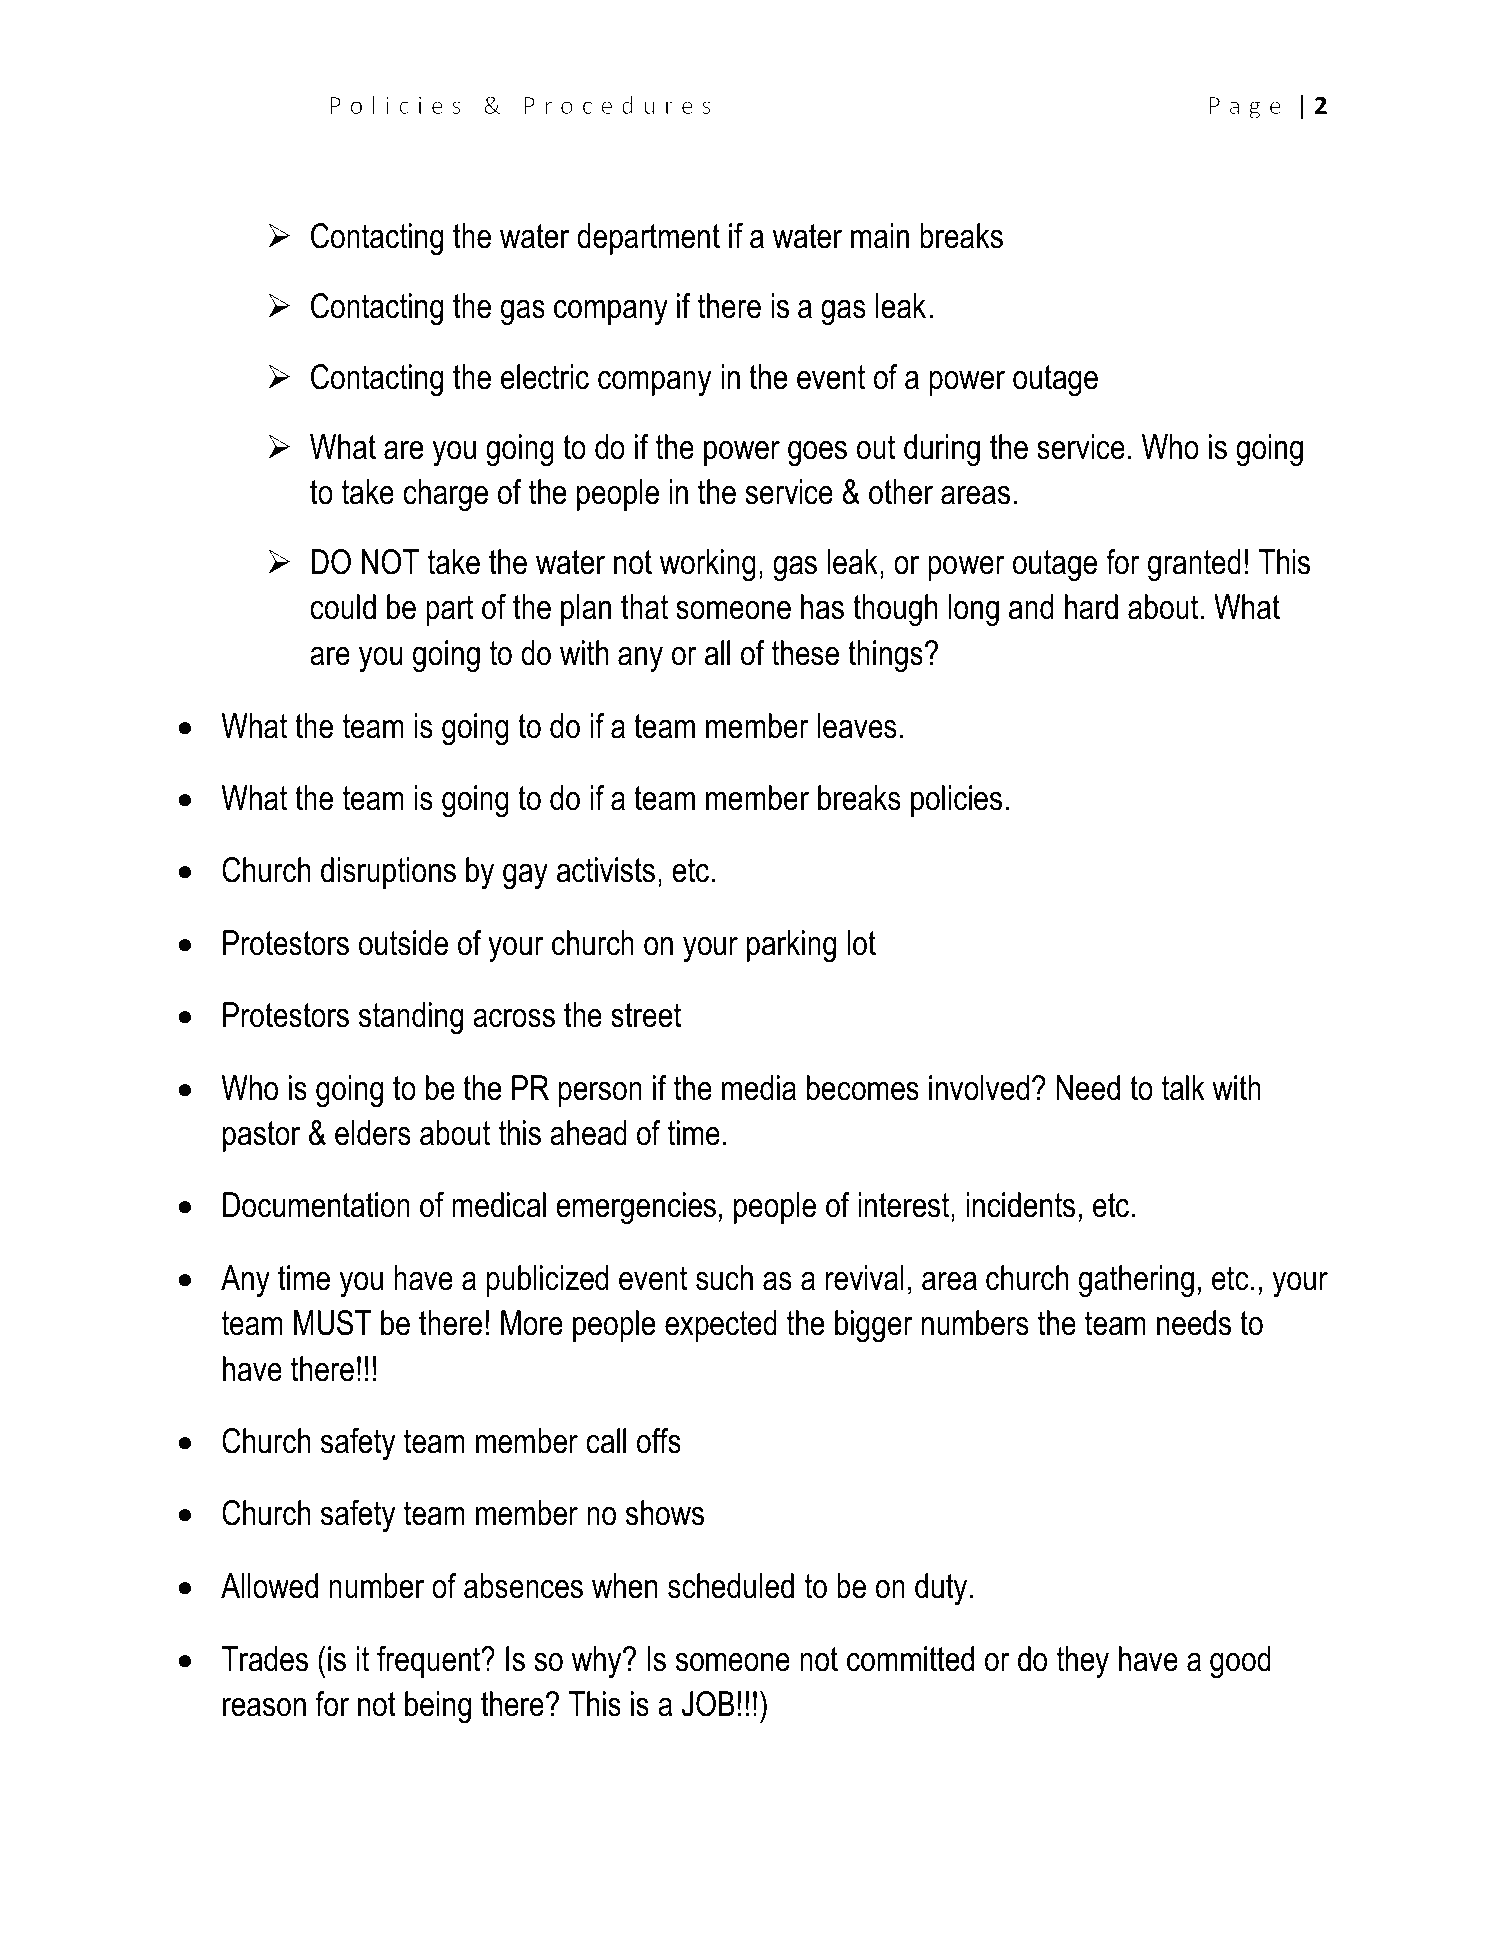 Image resolution: width=1505 pixels, height=1948 pixels. Describe the element at coordinates (791, 946) in the screenshot. I see `parking` at that location.
